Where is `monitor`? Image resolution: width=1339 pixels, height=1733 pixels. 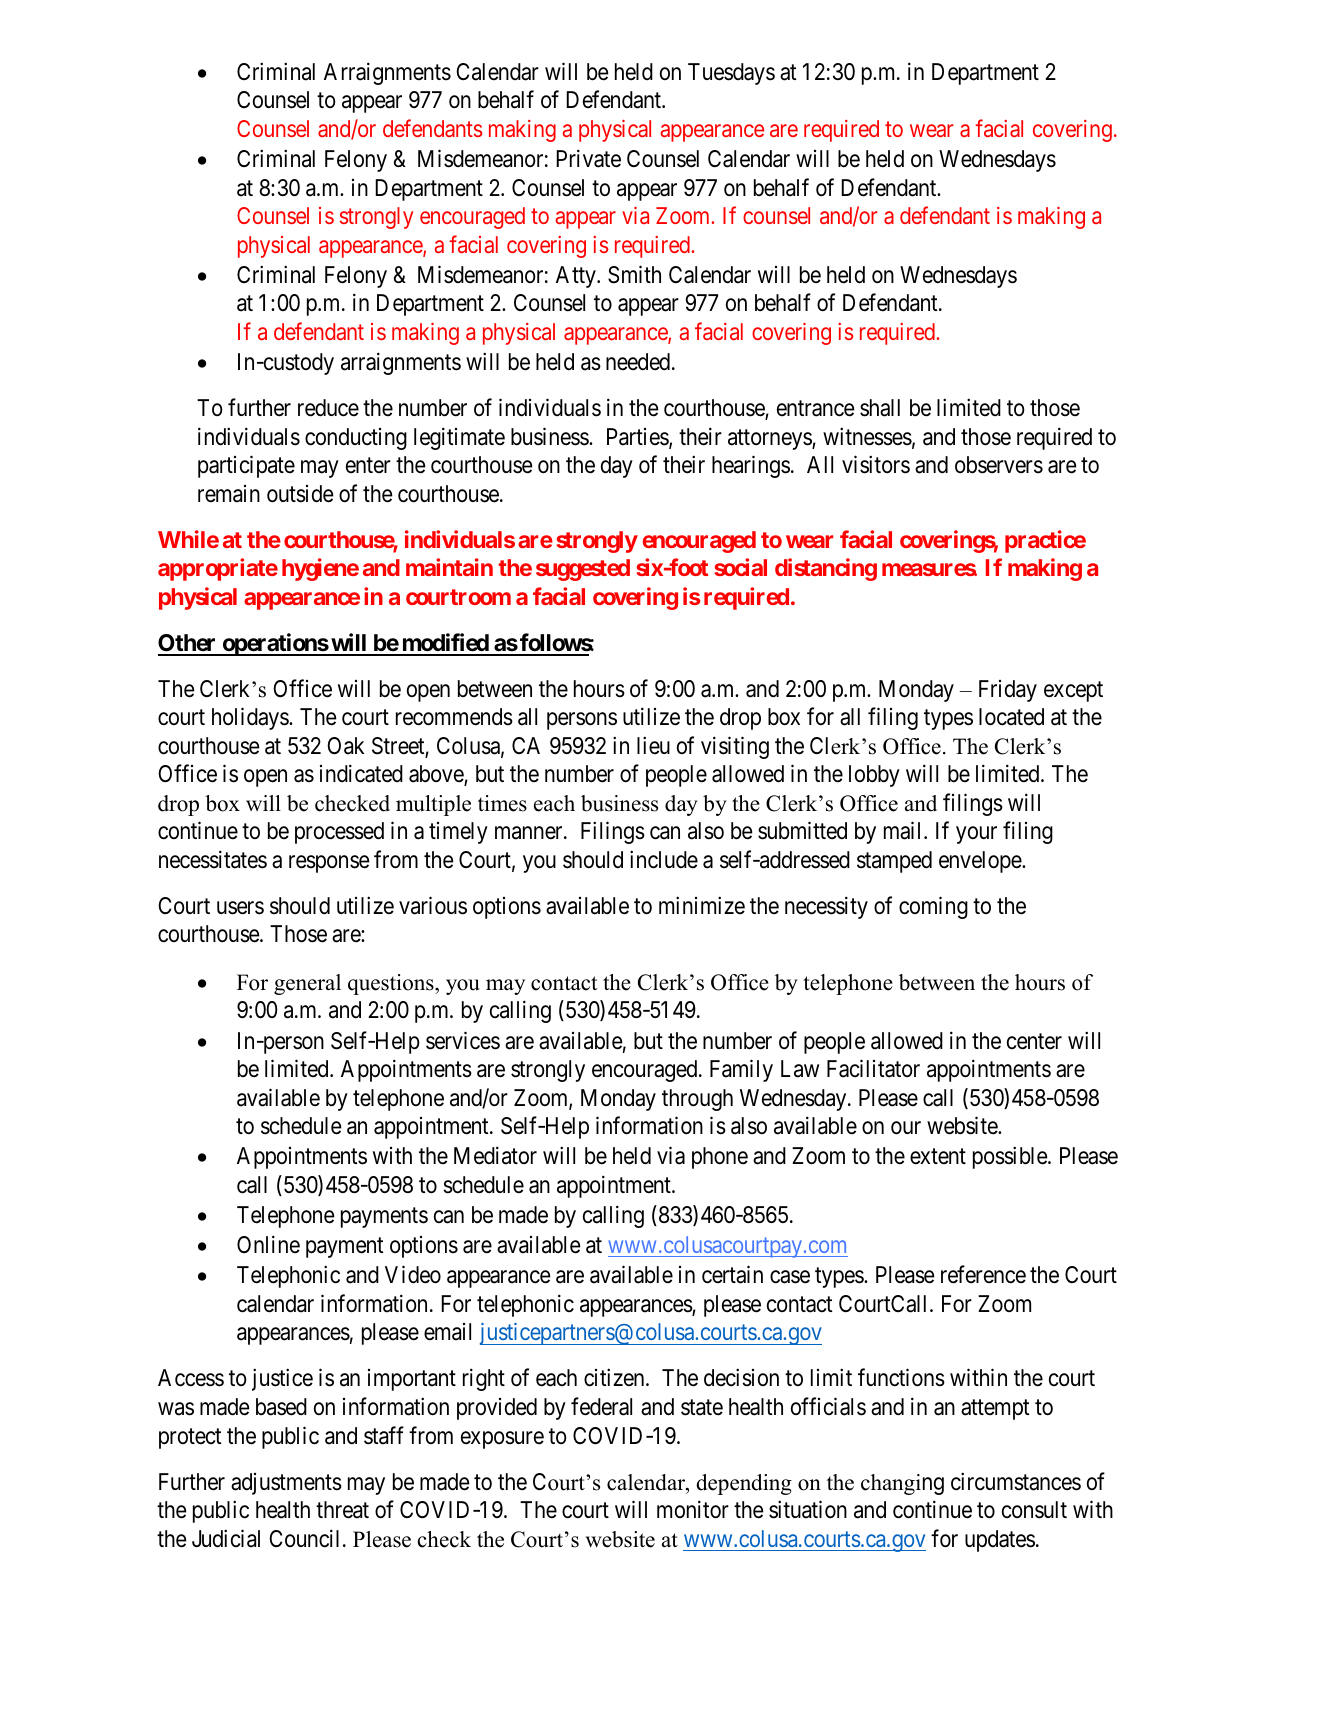 monitor is located at coordinates (693, 1509).
